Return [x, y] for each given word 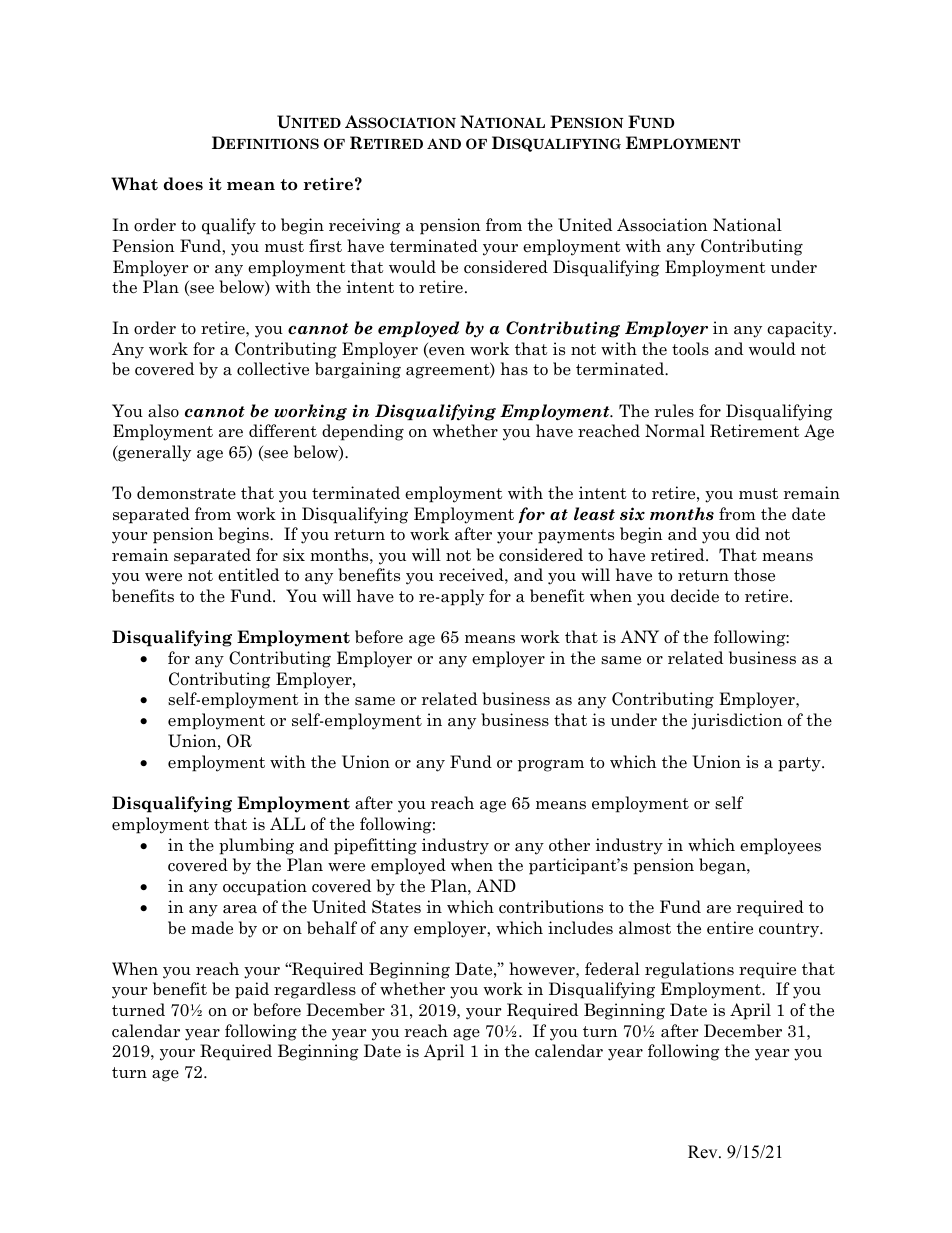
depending [363, 432]
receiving [365, 226]
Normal [675, 431]
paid [252, 990]
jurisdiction [737, 721]
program [551, 766]
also [163, 411]
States [396, 907]
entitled [248, 575]
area [240, 909]
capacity [801, 329]
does [183, 184]
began [723, 866]
